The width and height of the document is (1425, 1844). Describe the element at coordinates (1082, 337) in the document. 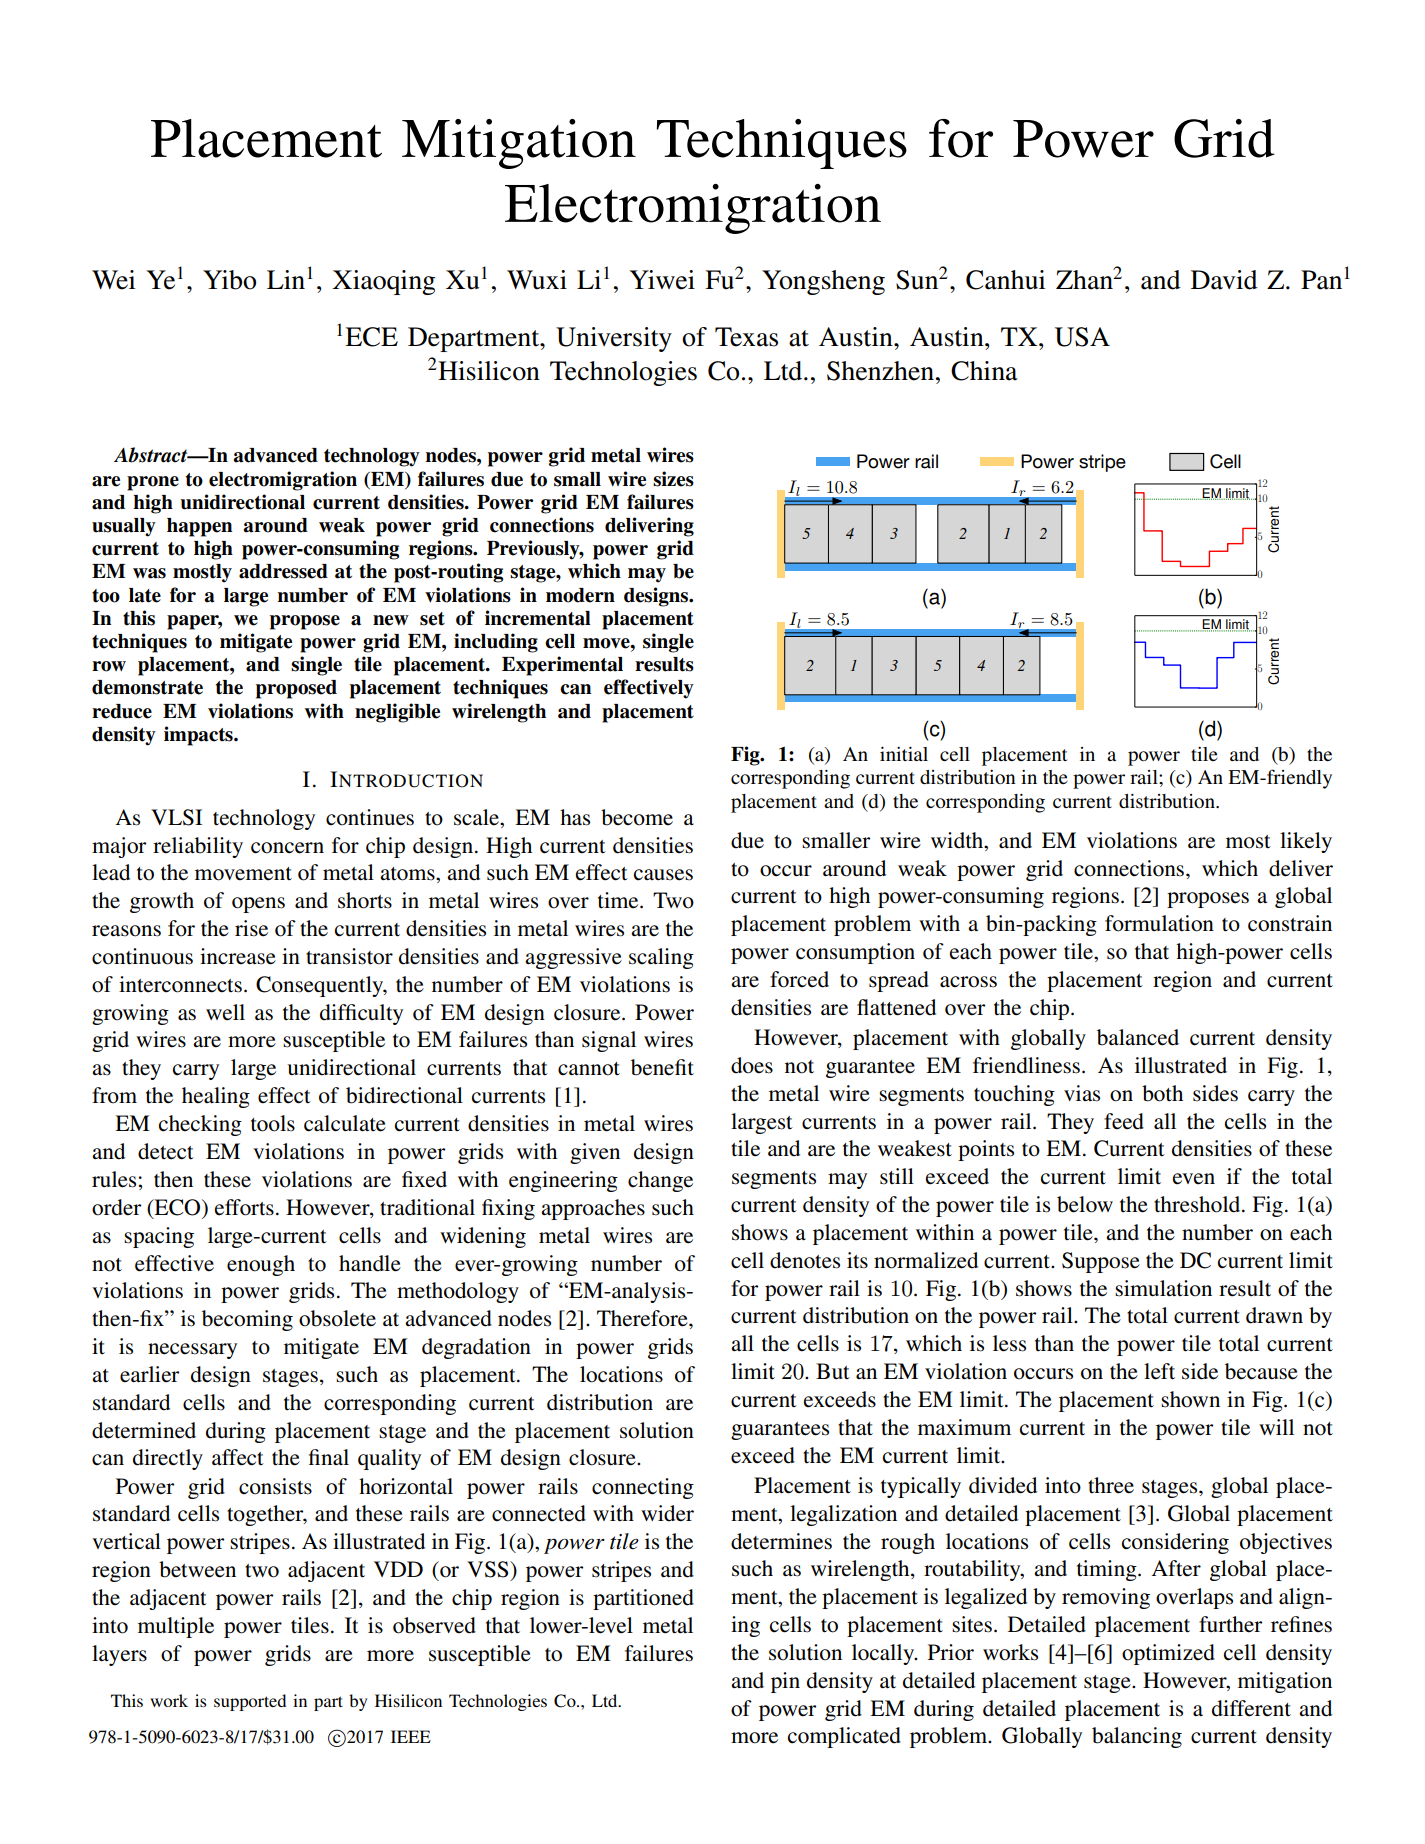

I see `USA` at that location.
